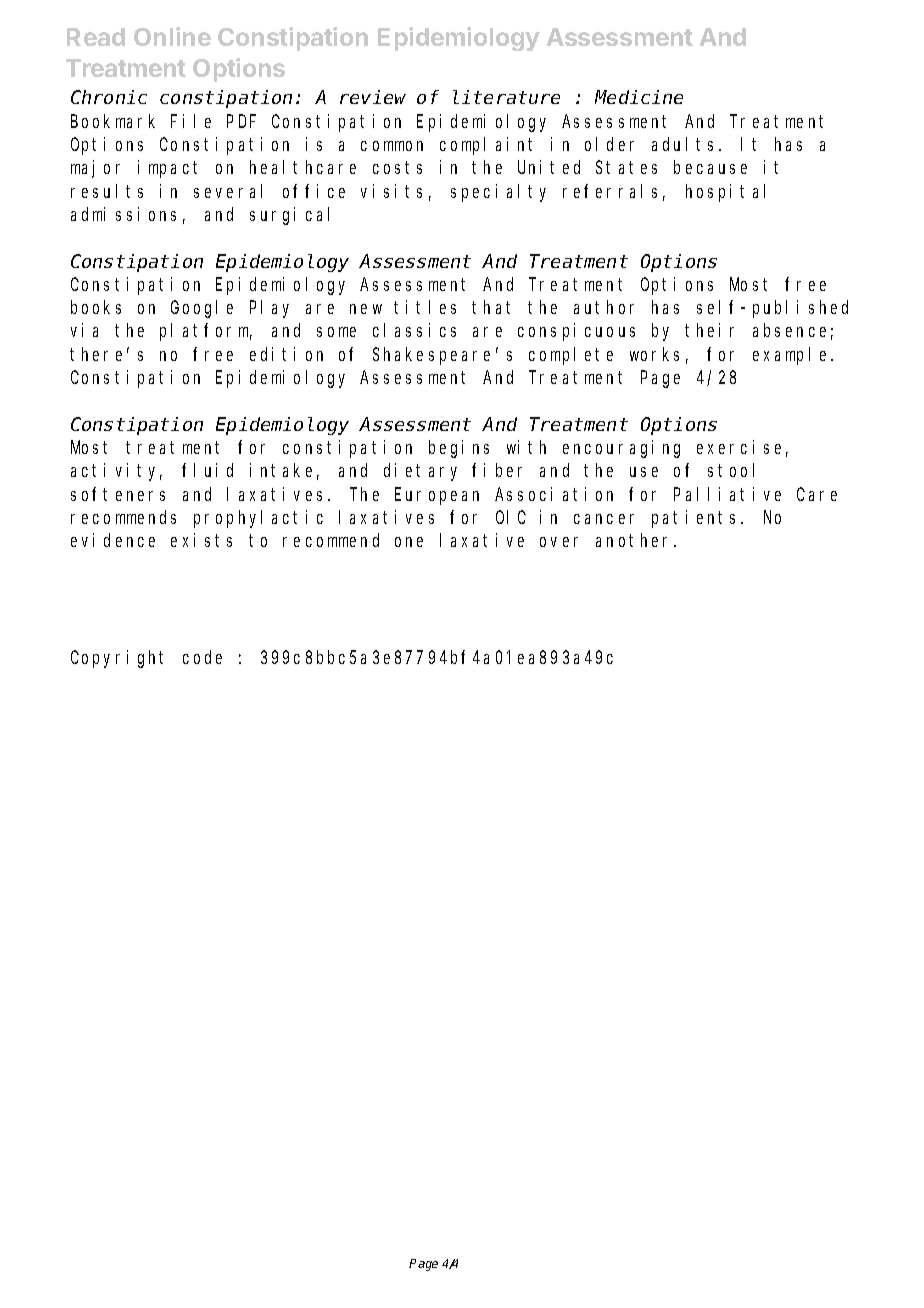  I want to click on one, so click(409, 542).
